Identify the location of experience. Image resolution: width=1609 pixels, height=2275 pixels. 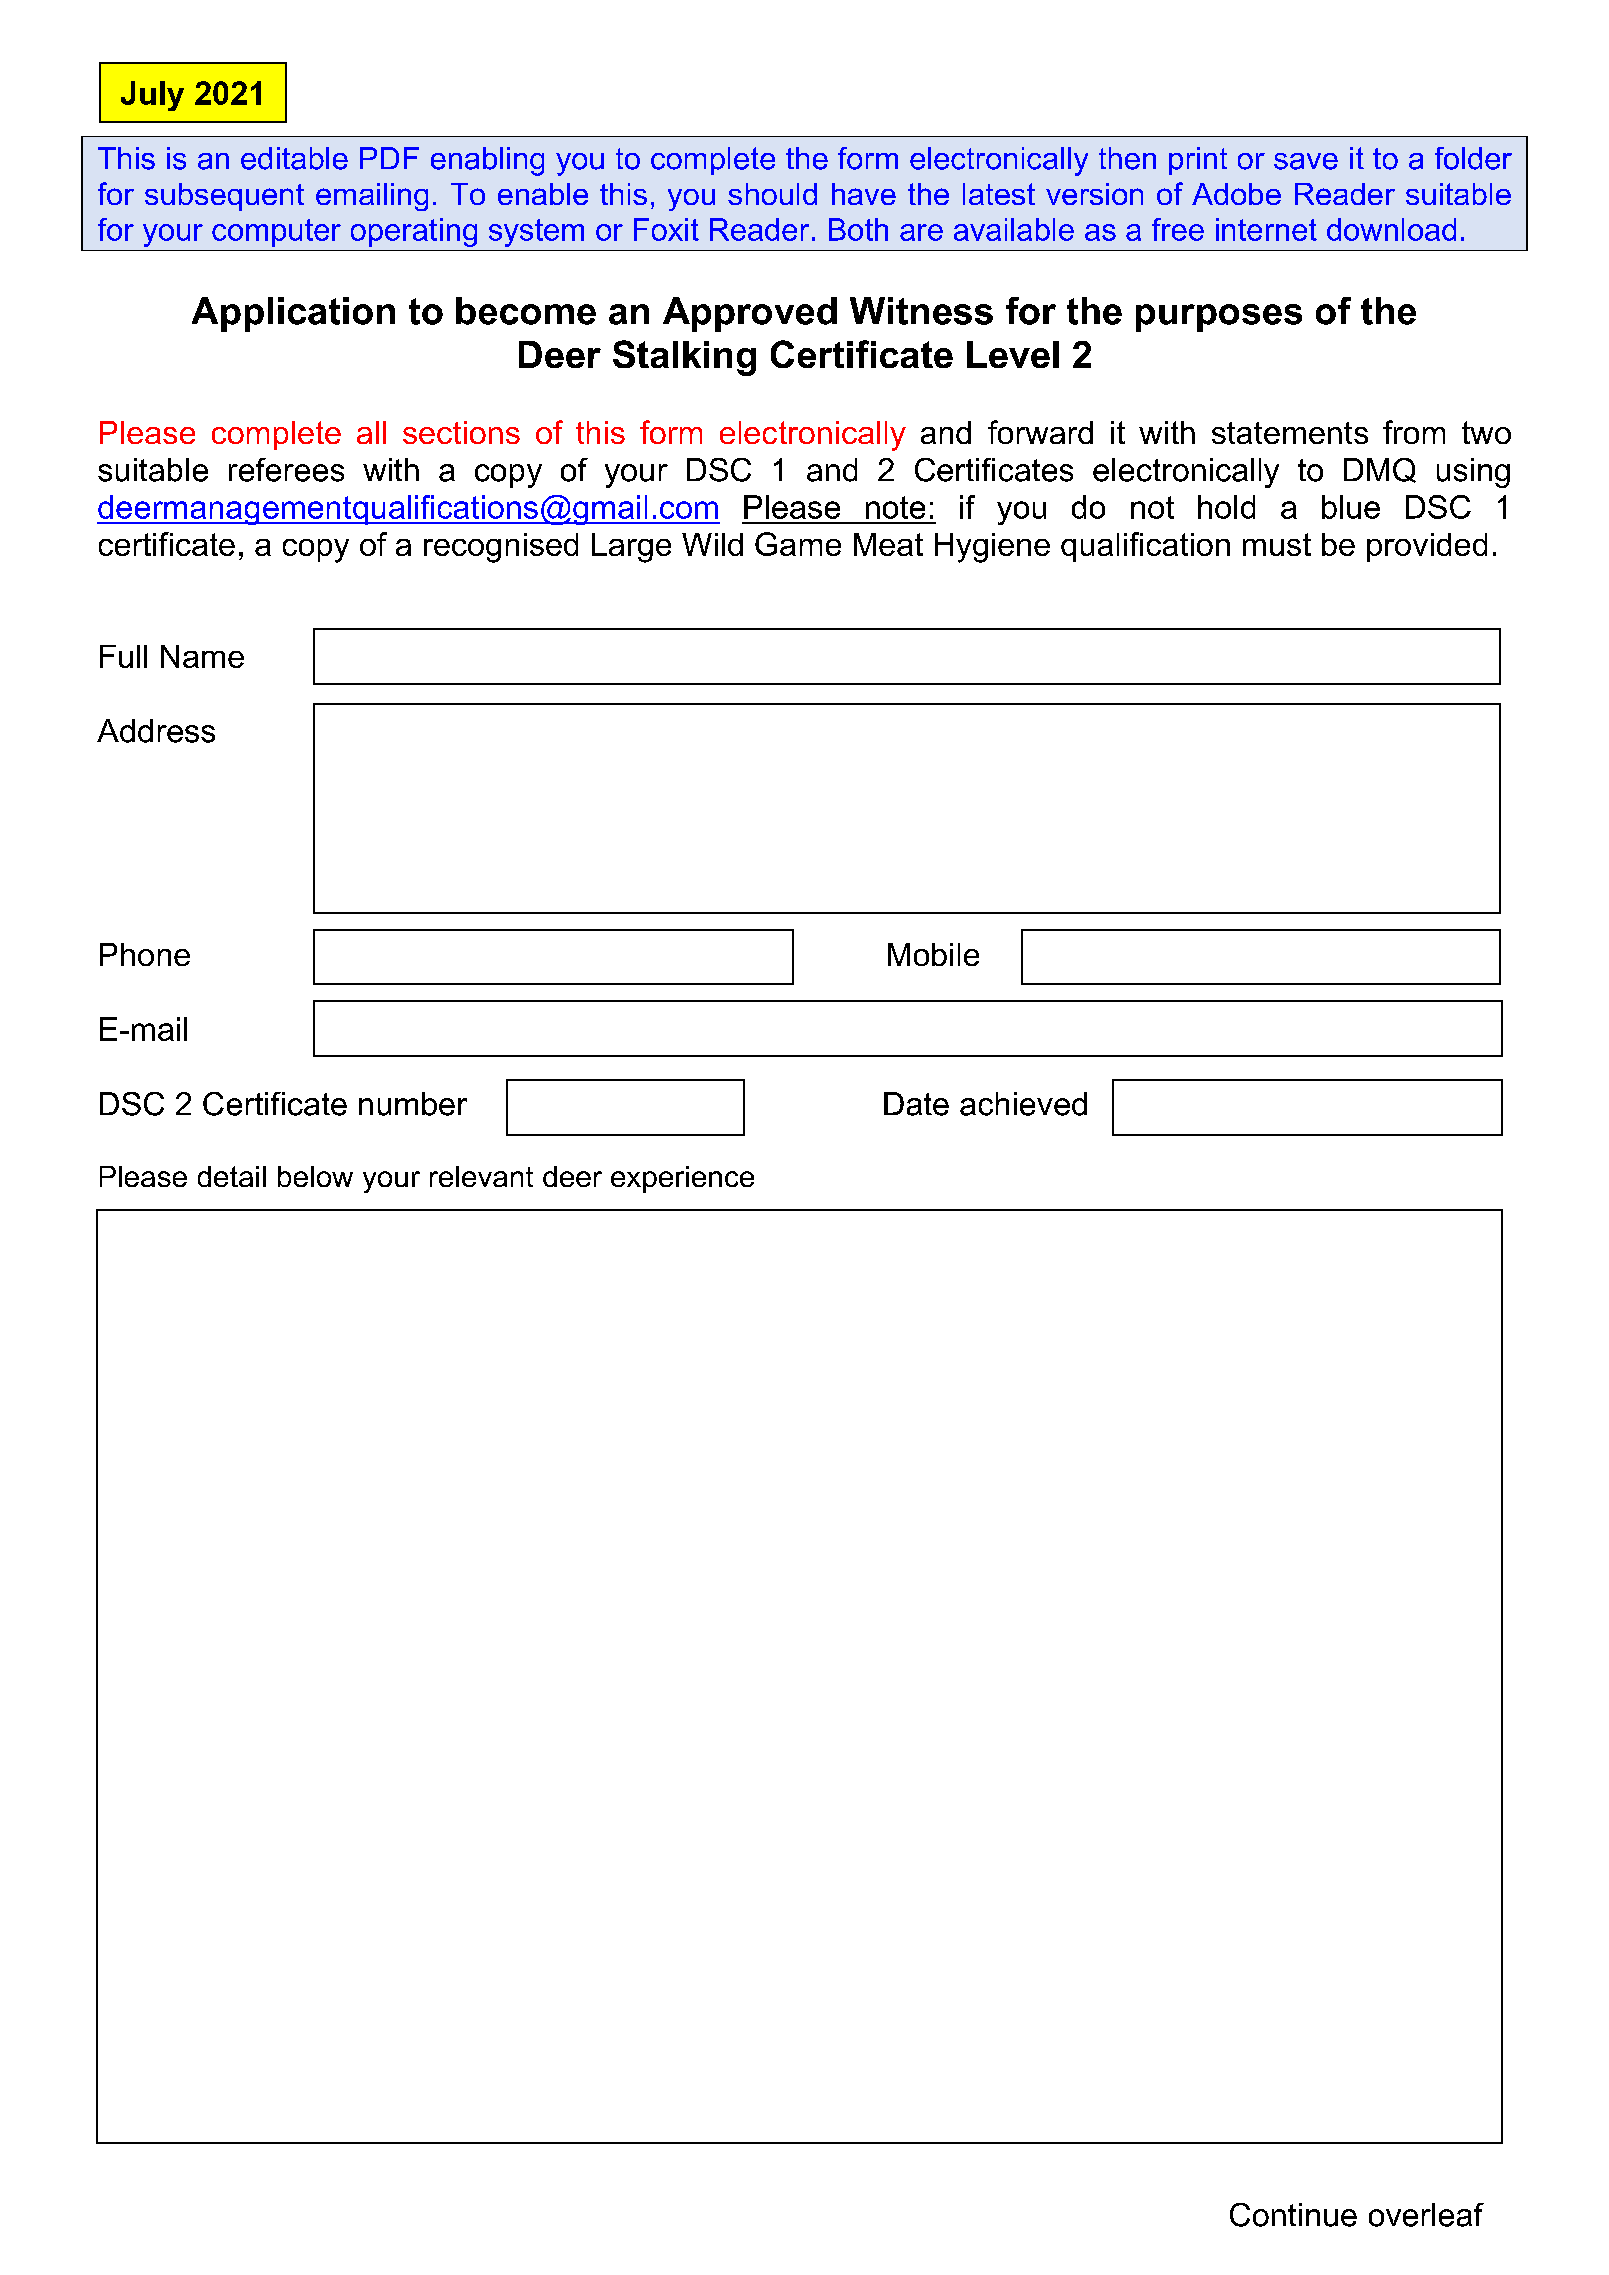
(682, 1179).
